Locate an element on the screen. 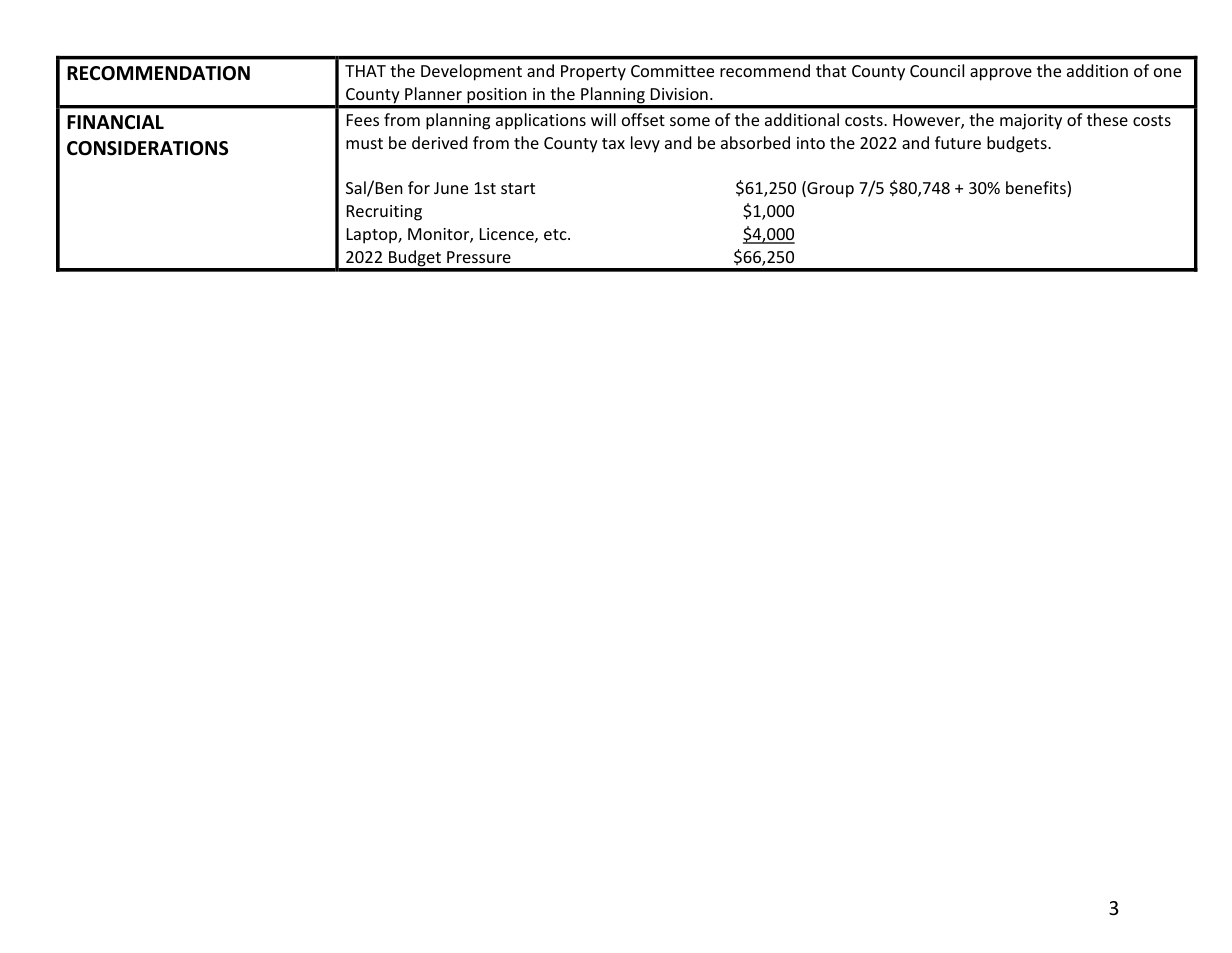  approve is located at coordinates (1001, 74).
